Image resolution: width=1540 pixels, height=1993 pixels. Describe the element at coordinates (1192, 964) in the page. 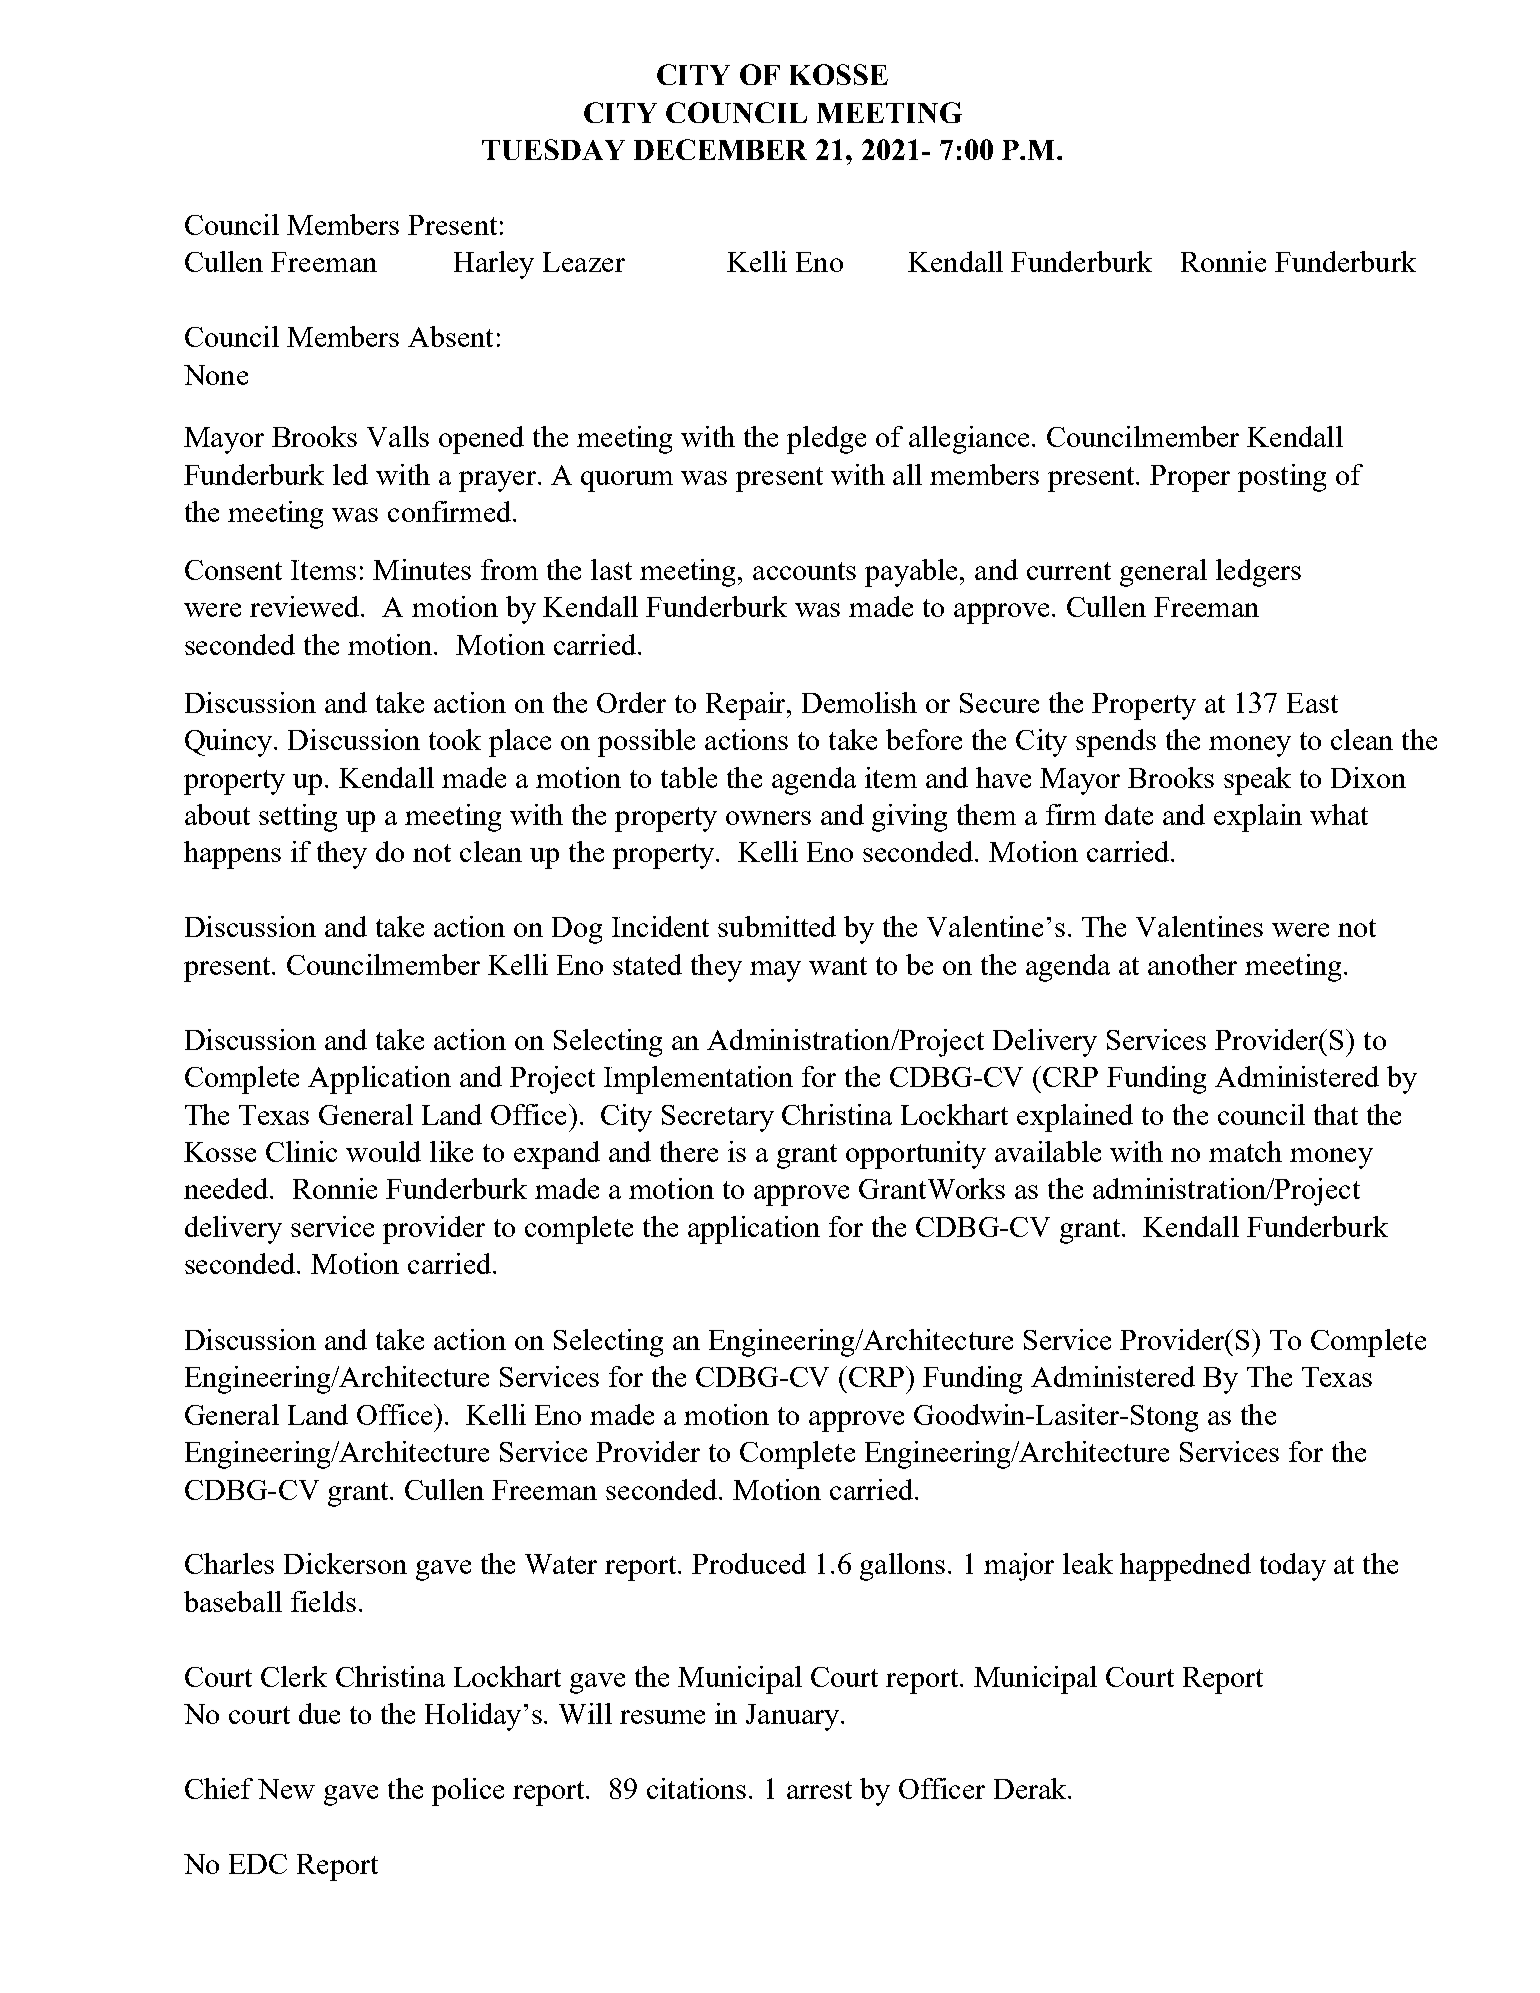

I see `another` at that location.
